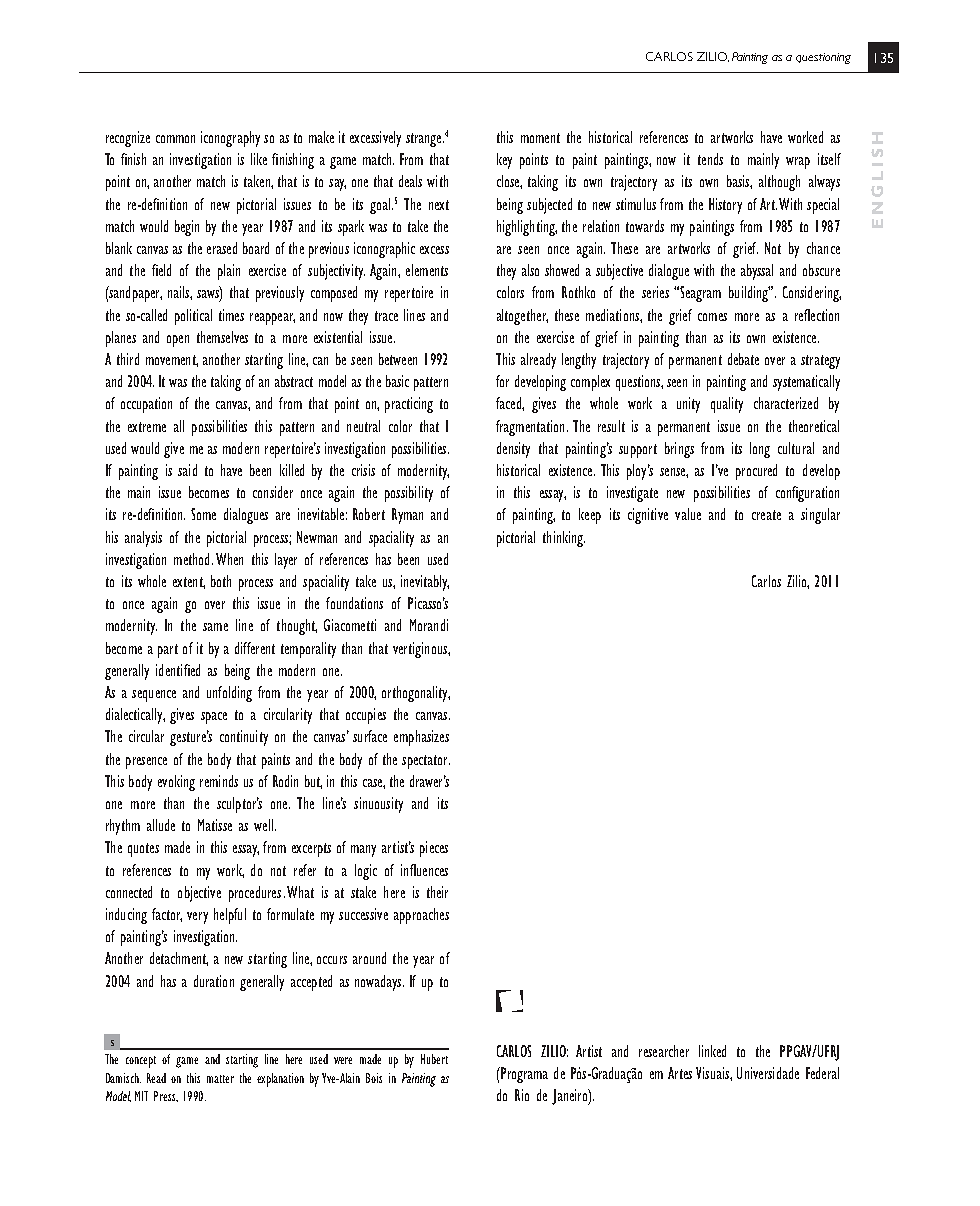 Image resolution: width=980 pixels, height=1206 pixels. I want to click on moment, so click(540, 138).
